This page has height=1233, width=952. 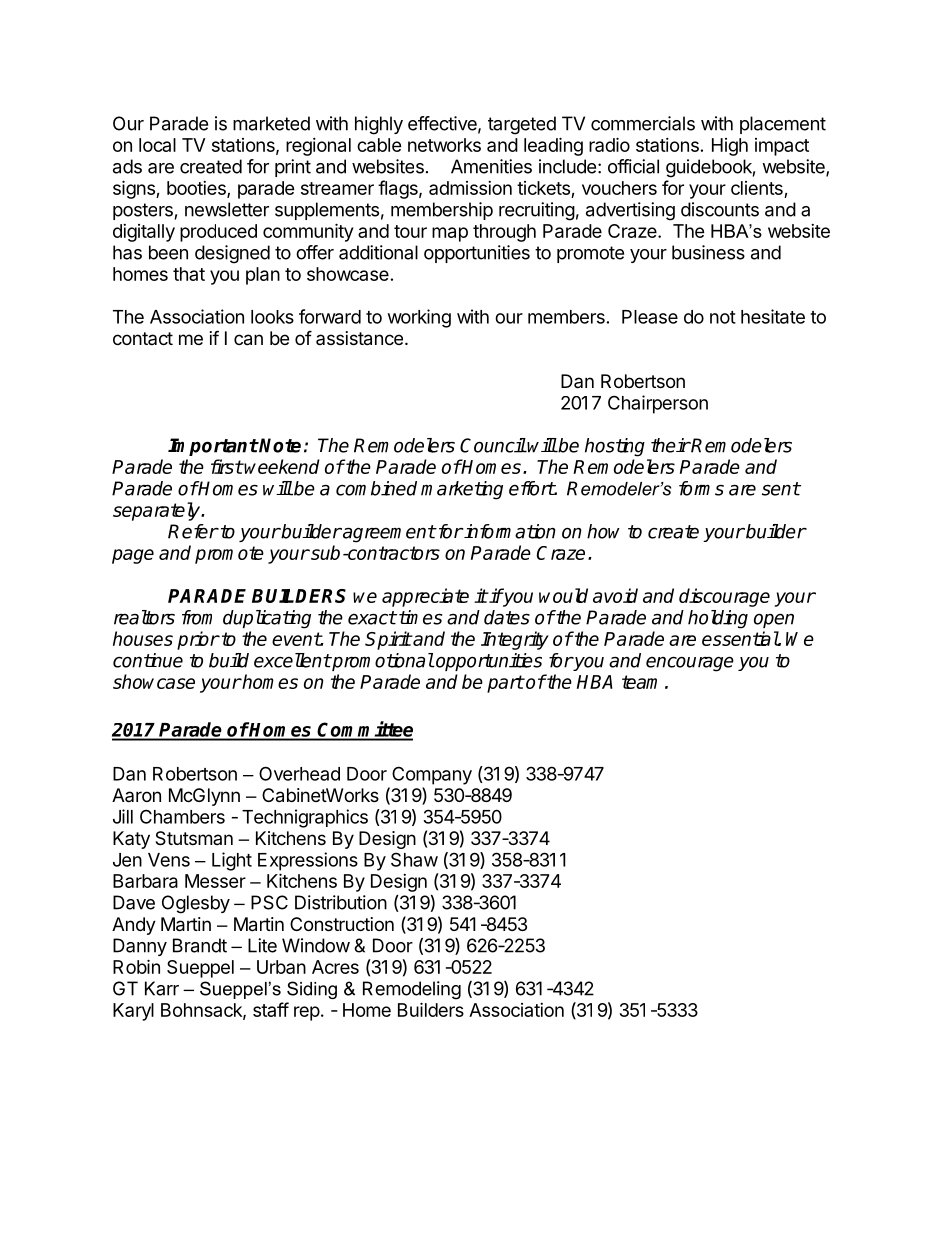 What do you see at coordinates (157, 145) in the page?
I see `local` at bounding box center [157, 145].
